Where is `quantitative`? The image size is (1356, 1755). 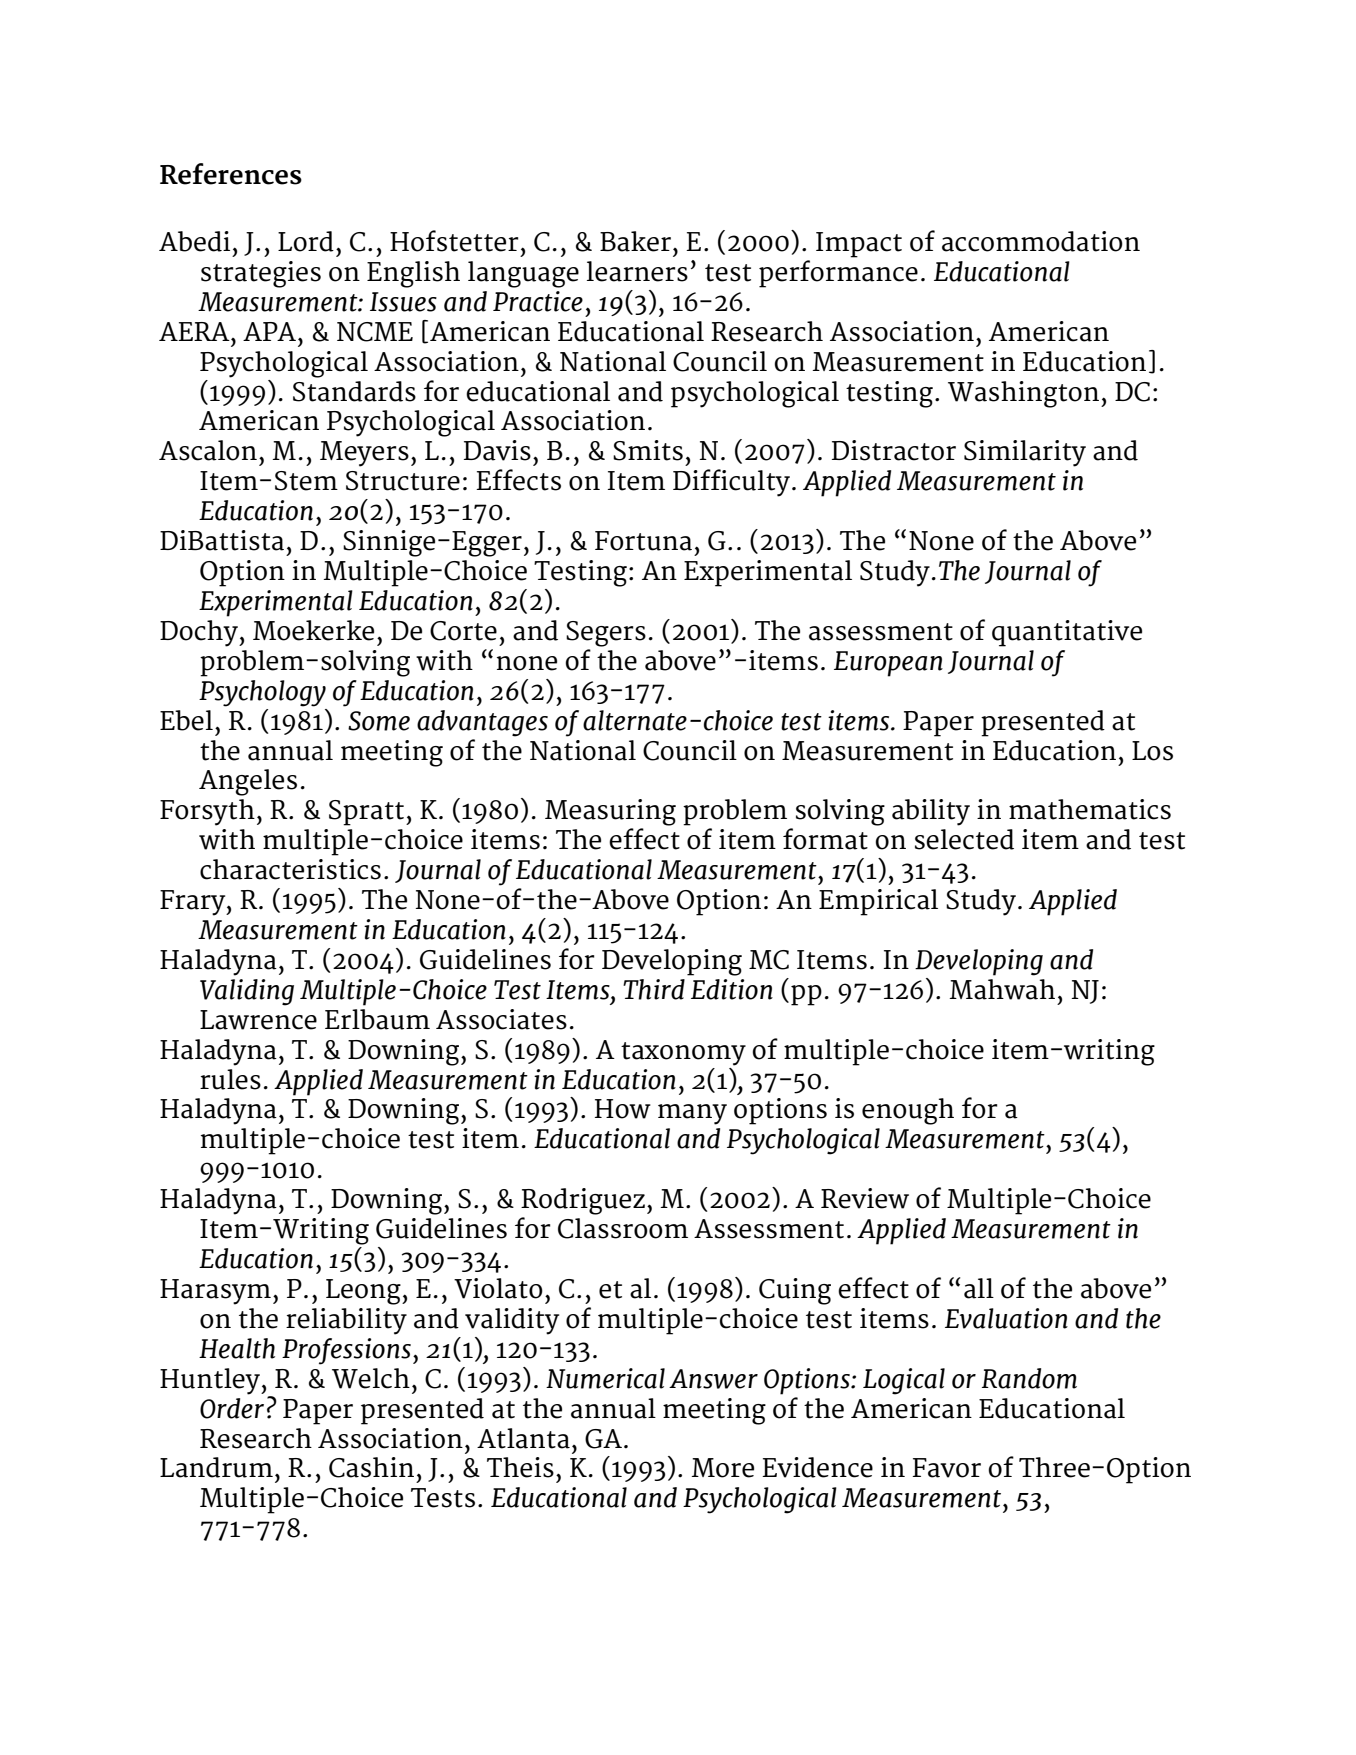 quantitative is located at coordinates (1067, 633).
